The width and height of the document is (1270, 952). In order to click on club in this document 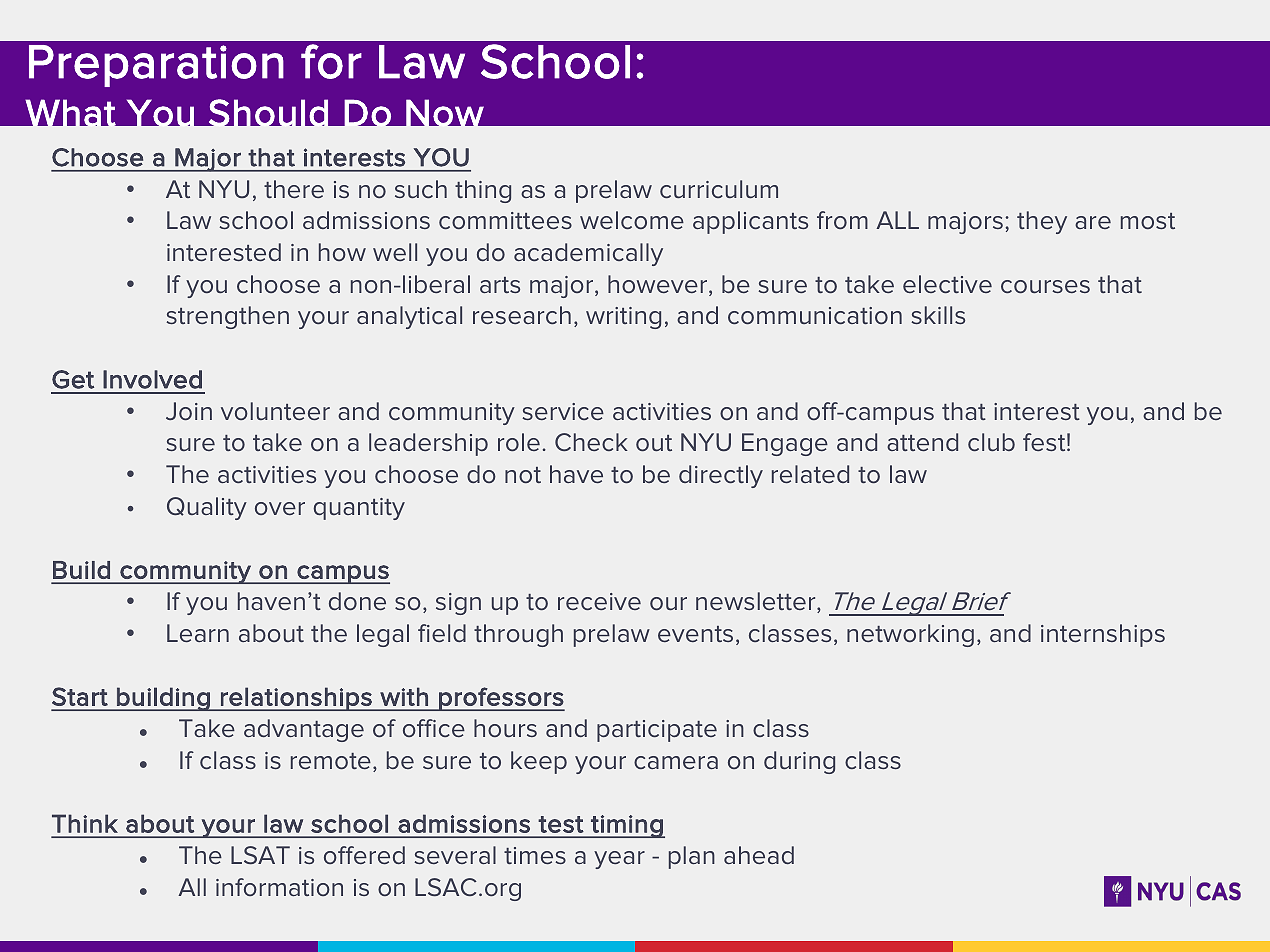, I will do `click(991, 442)`.
